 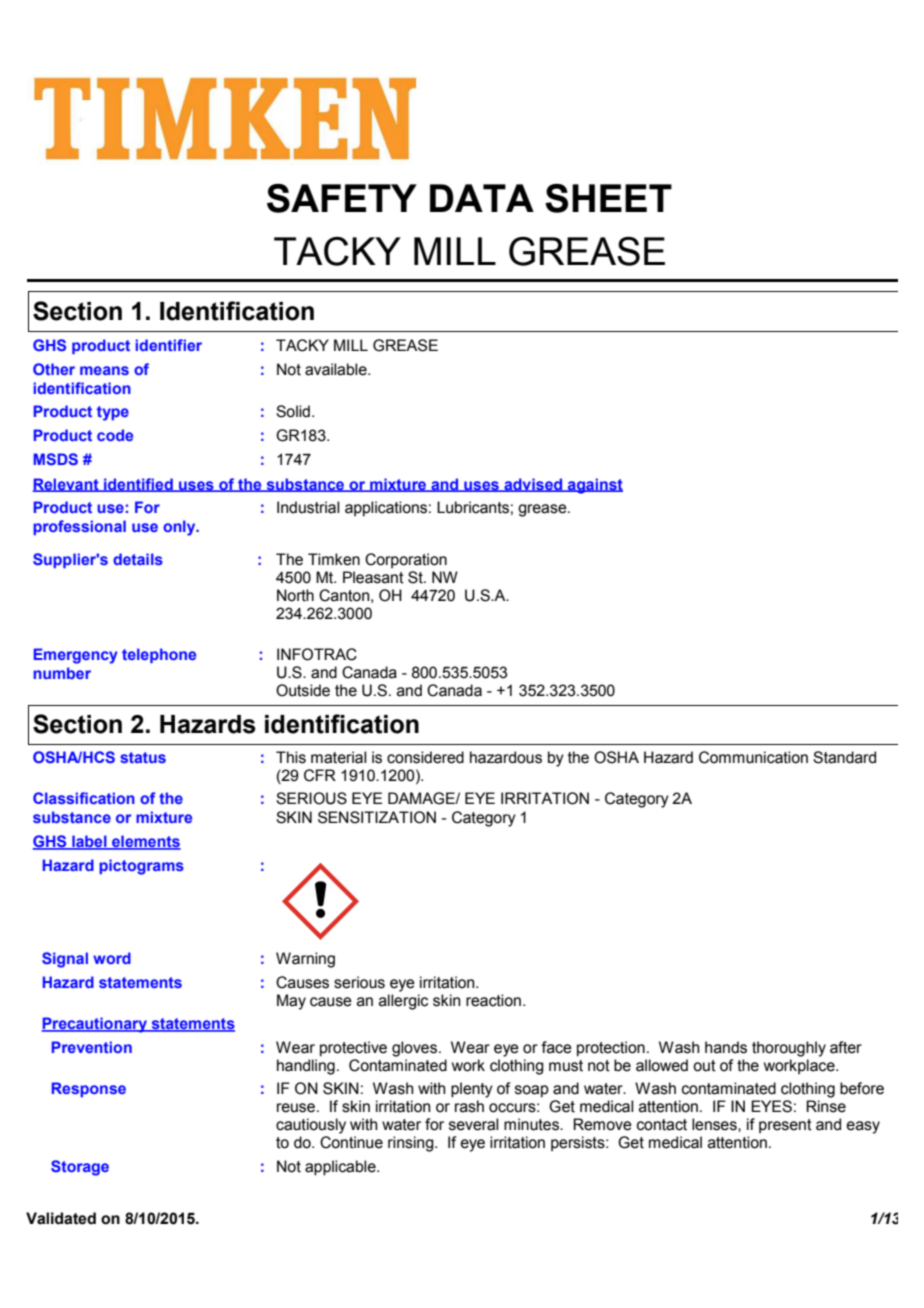 I want to click on details, so click(x=138, y=559).
